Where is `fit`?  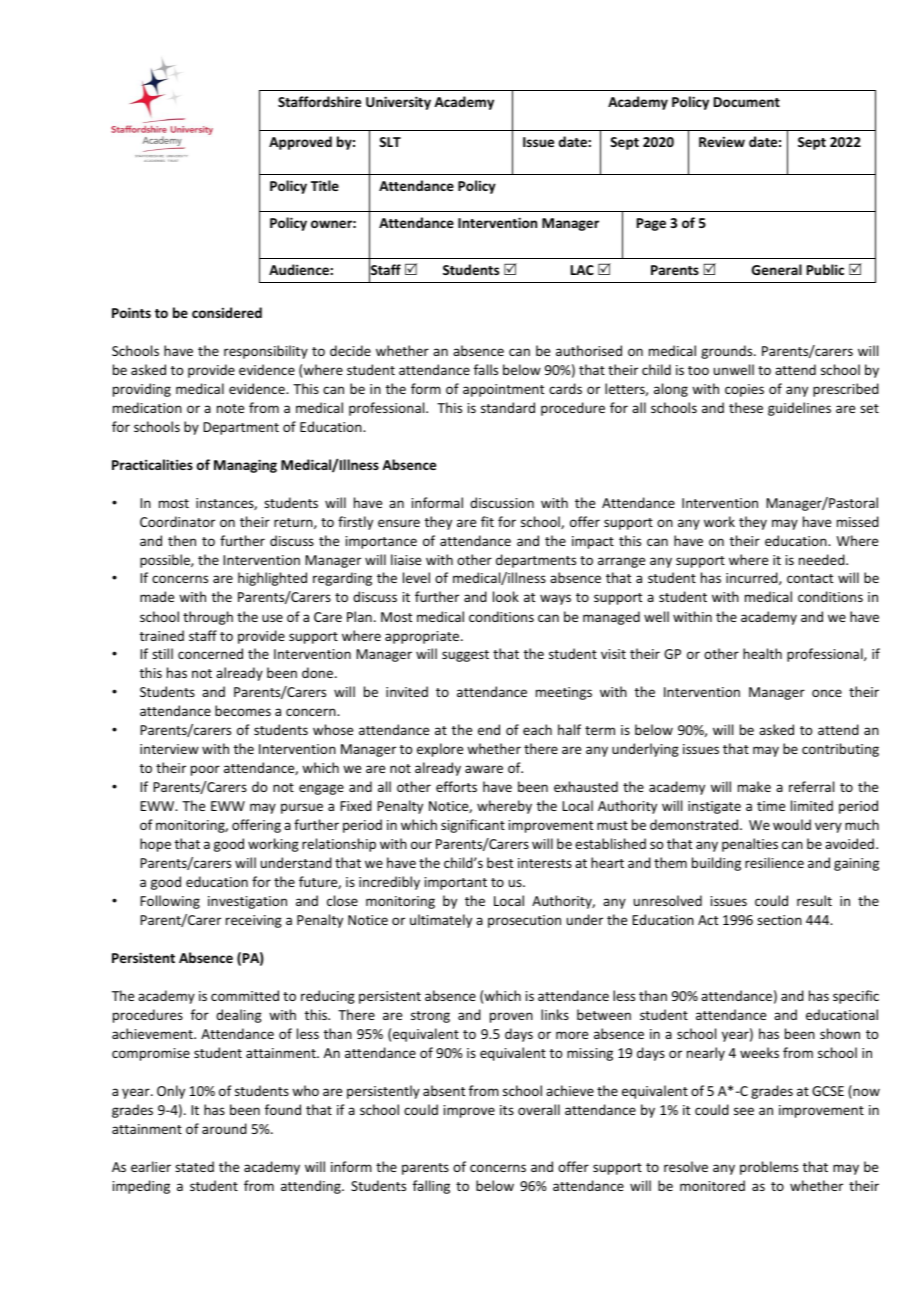
fit is located at coordinates (487, 521).
